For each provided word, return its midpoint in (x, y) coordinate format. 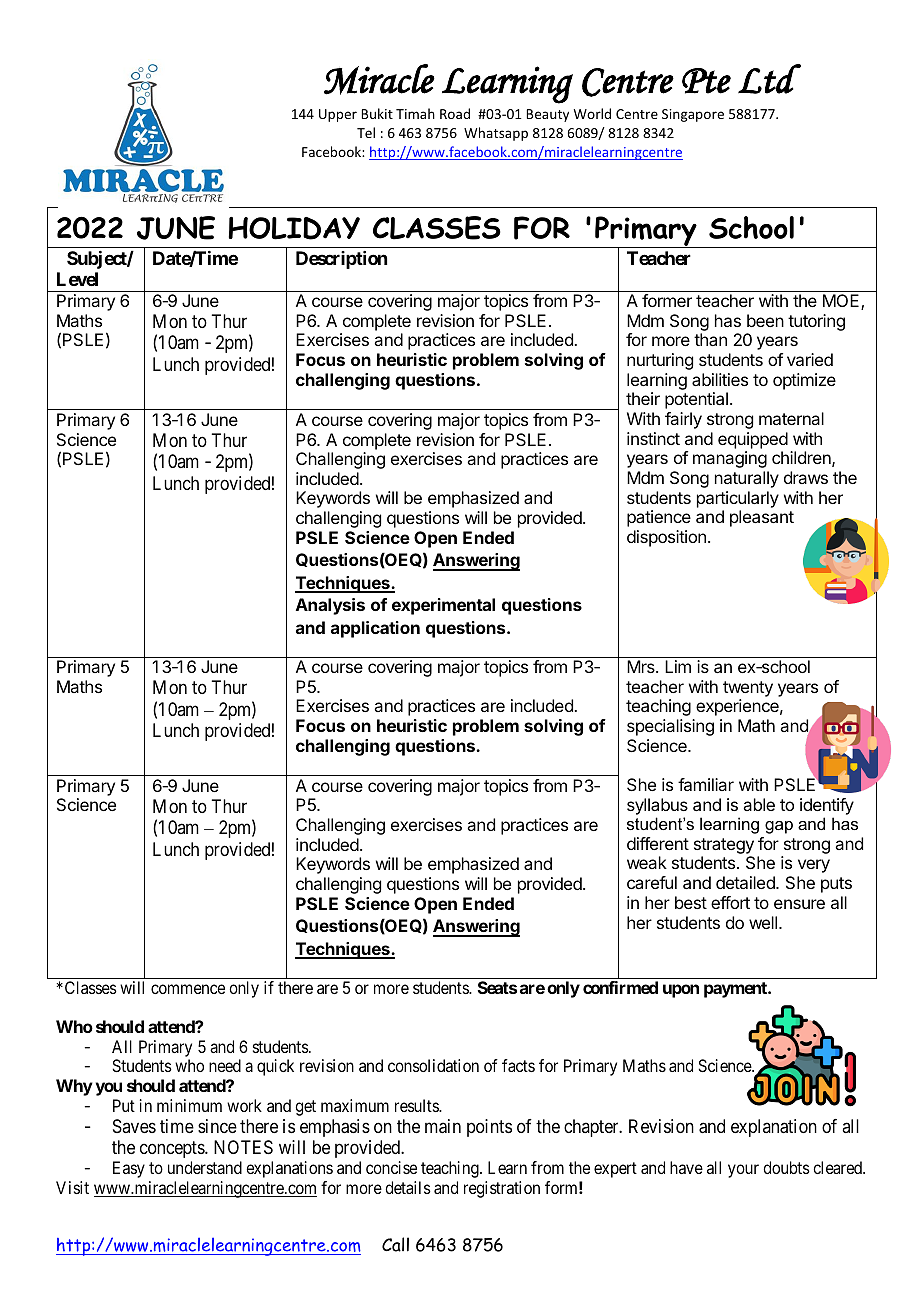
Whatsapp (496, 134)
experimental (443, 606)
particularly (738, 499)
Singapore (693, 115)
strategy (724, 847)
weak (647, 862)
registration (502, 1189)
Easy (129, 1169)
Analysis (330, 606)
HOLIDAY (294, 228)
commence (188, 989)
